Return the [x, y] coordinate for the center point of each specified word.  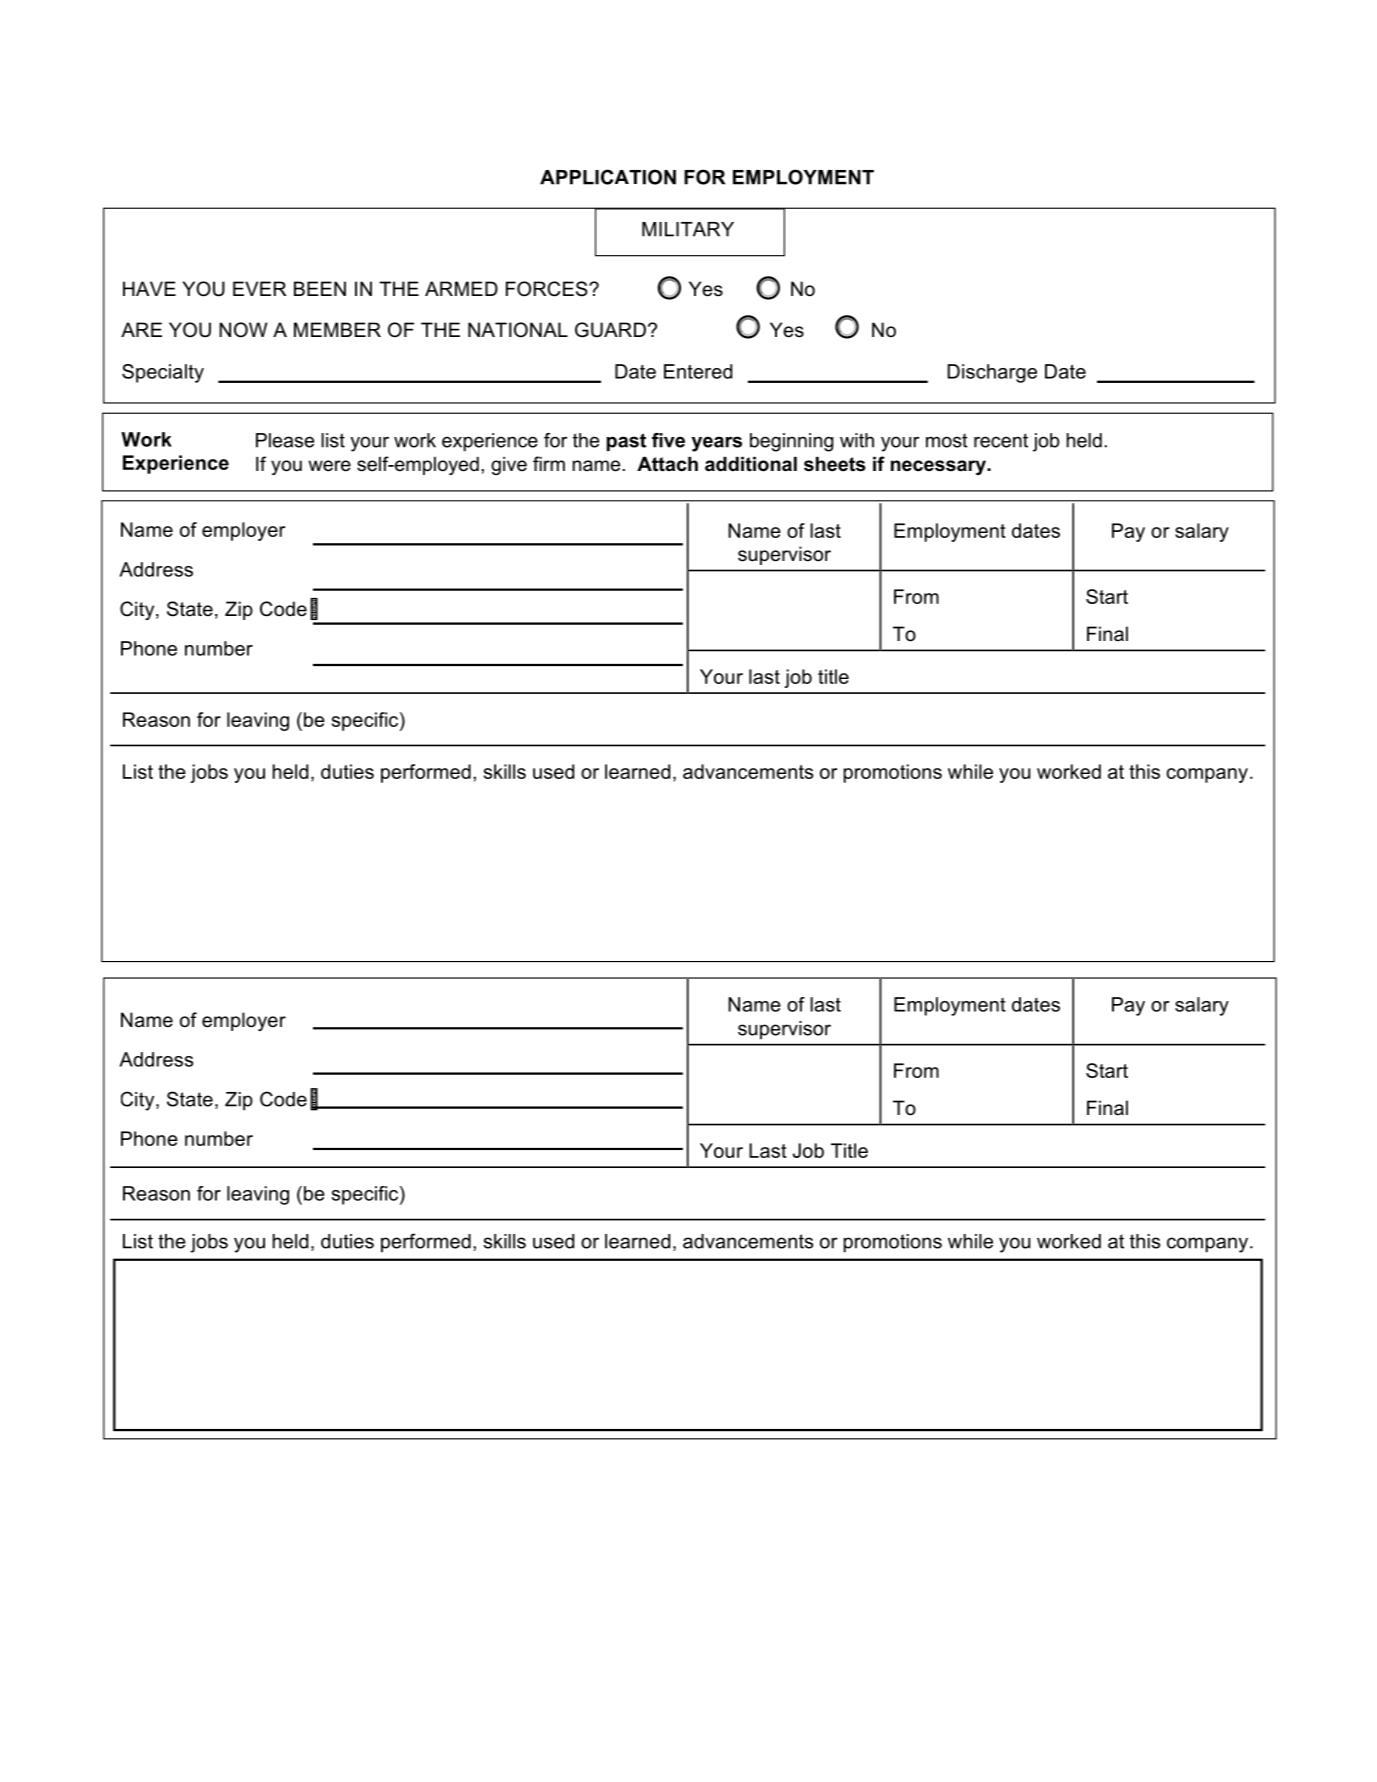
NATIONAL [518, 330]
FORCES [548, 289]
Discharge [992, 373]
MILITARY [688, 229]
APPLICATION [608, 177]
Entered [698, 371]
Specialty [163, 373]
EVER [259, 288]
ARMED [461, 288]
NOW [243, 330]
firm [549, 463]
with [857, 440]
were [329, 466]
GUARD [610, 330]
